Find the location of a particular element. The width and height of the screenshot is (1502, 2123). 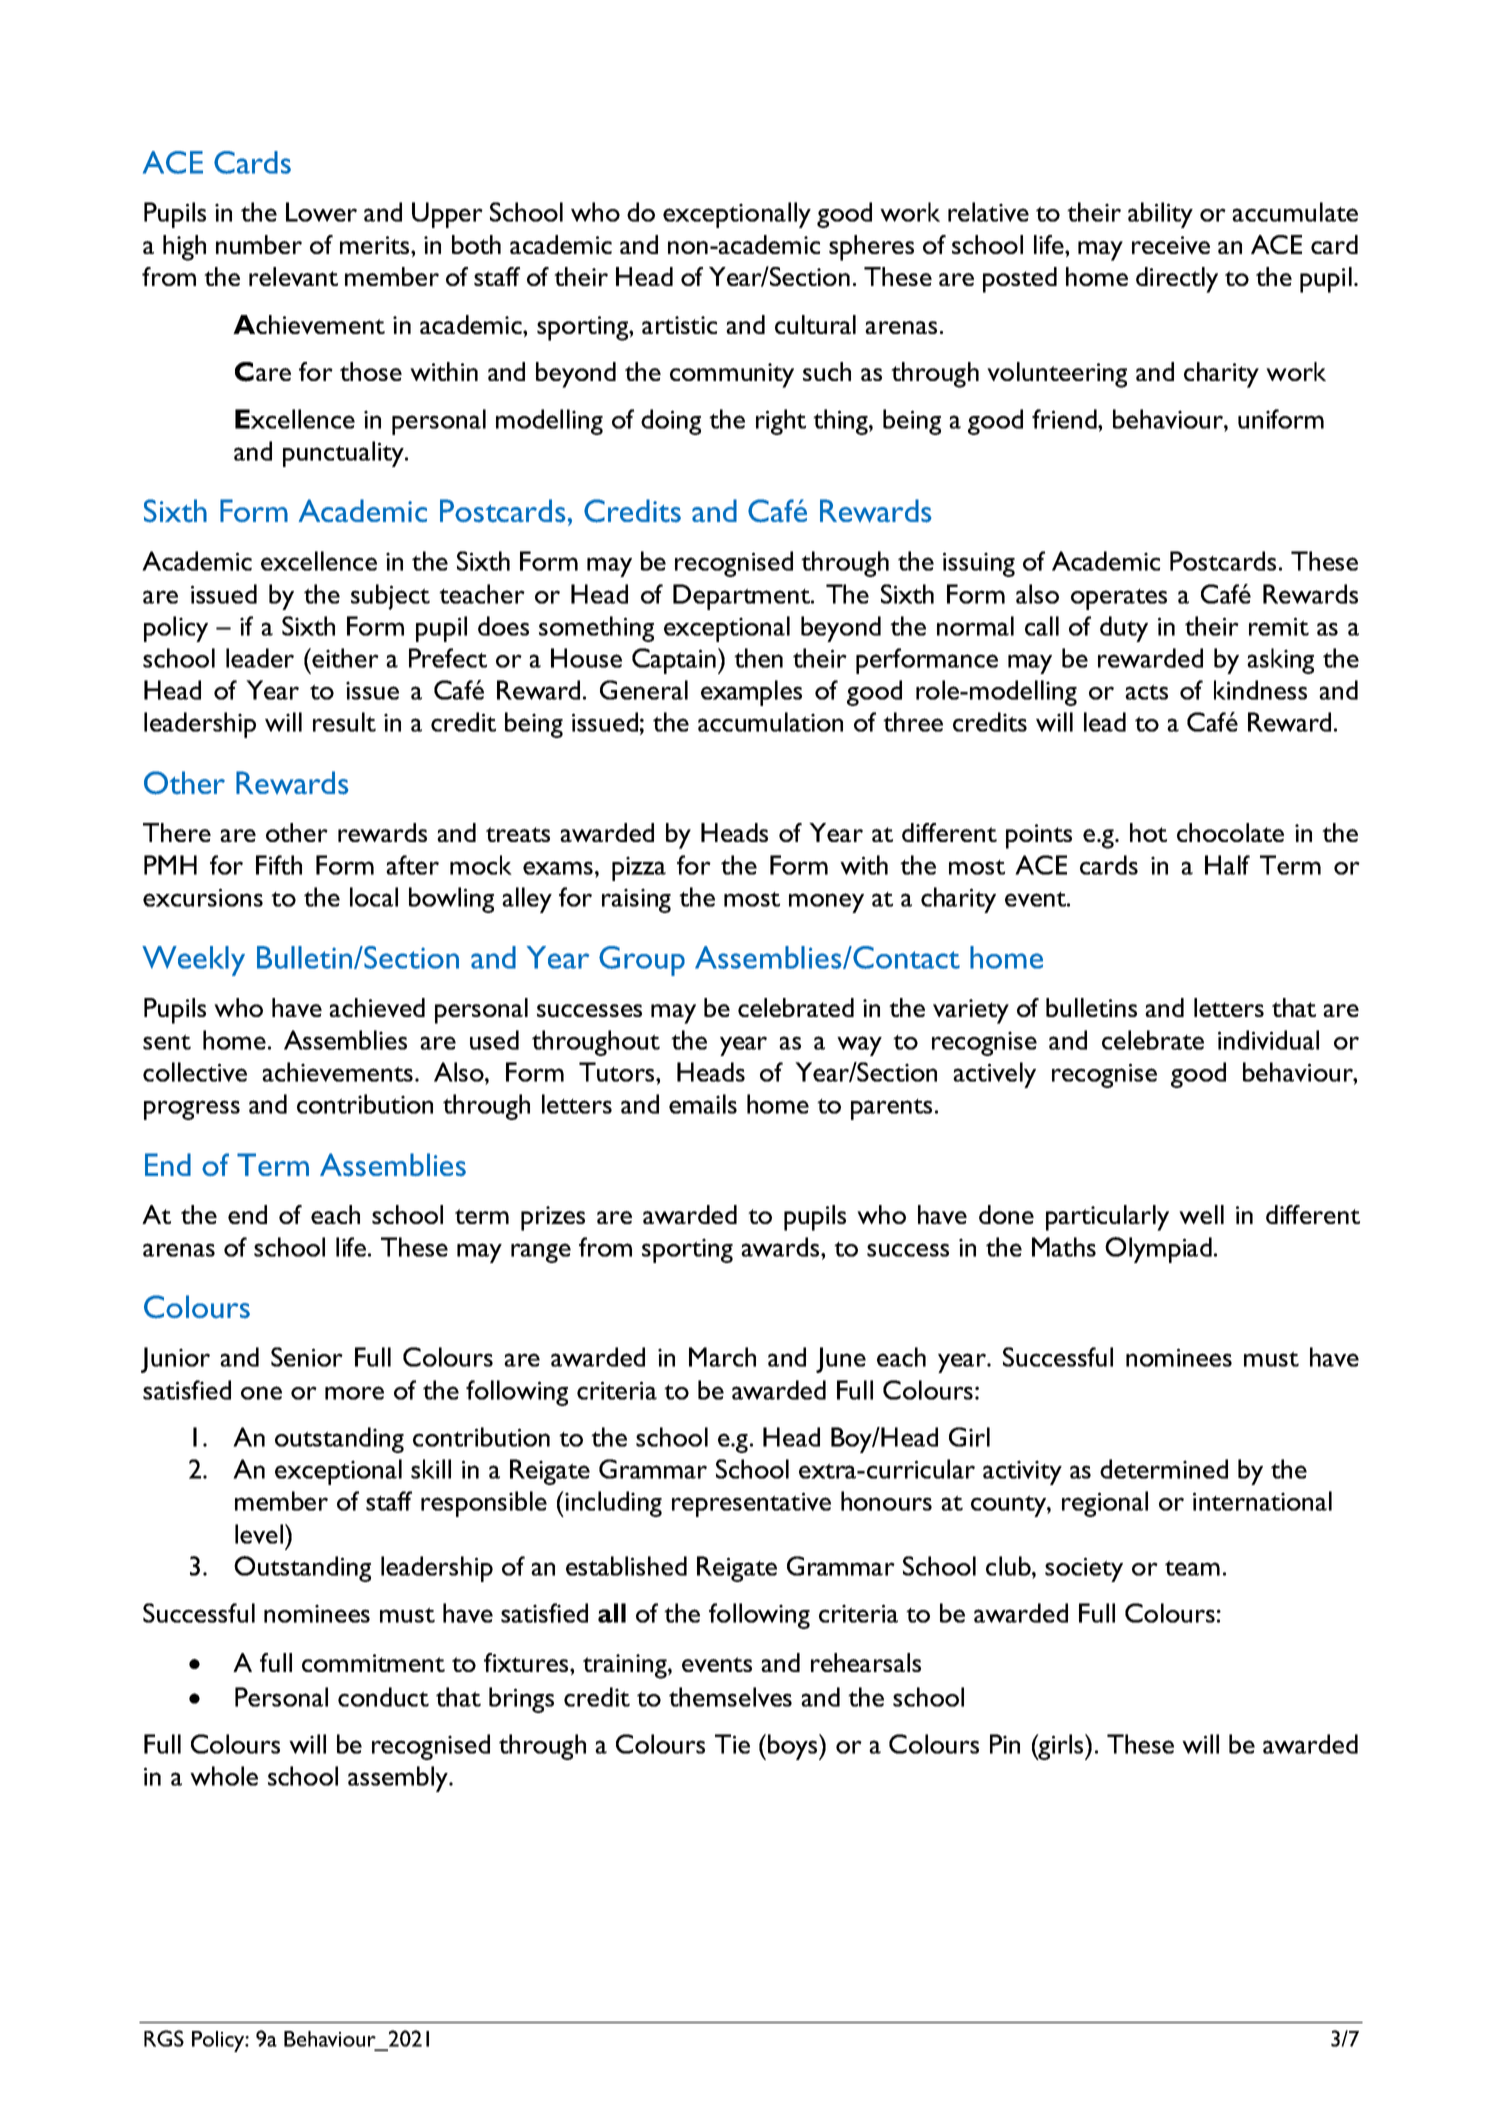

directly is located at coordinates (1177, 280).
